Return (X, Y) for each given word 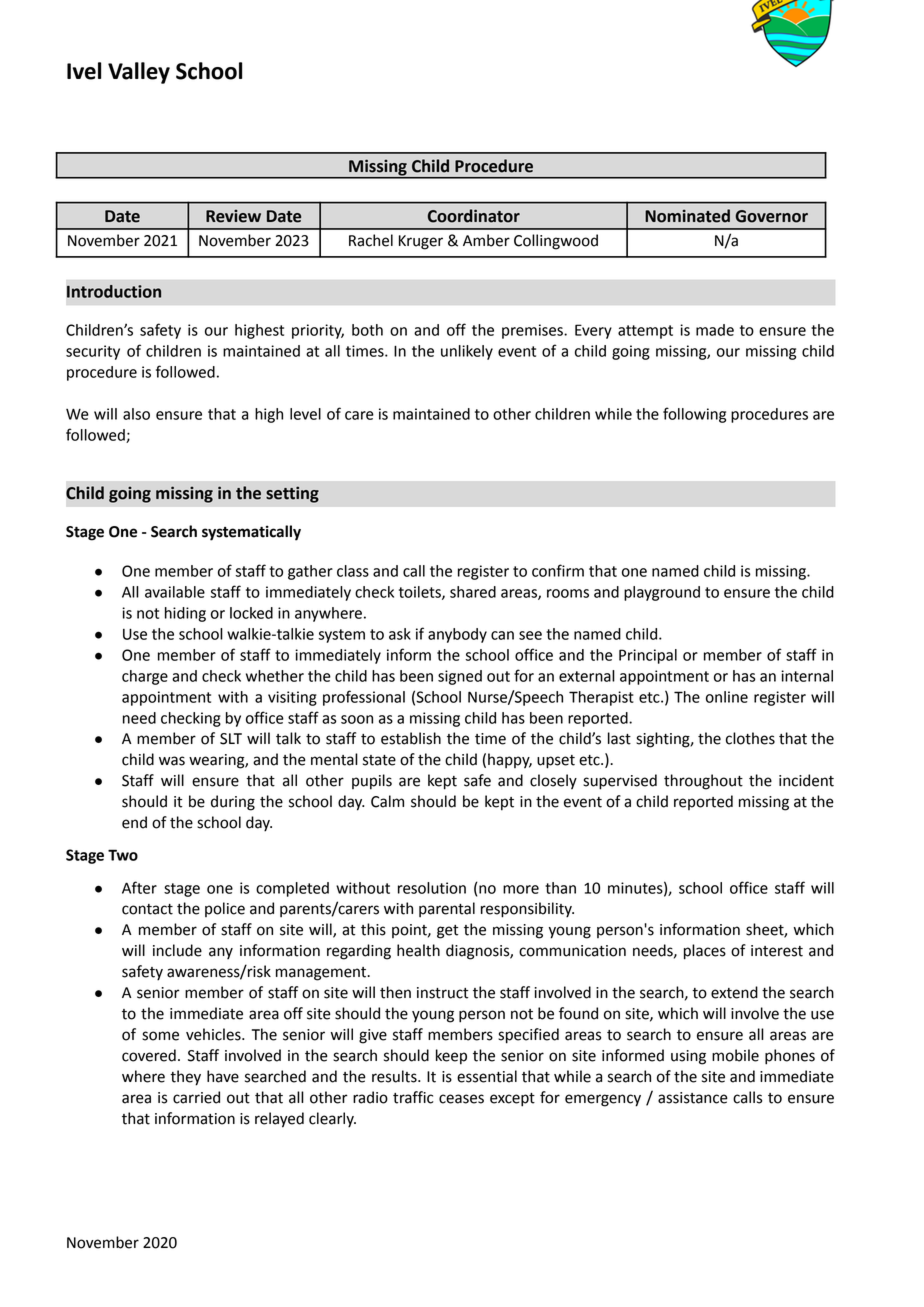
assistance (693, 1098)
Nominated (687, 216)
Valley (139, 73)
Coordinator (474, 216)
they (185, 1078)
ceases (461, 1099)
